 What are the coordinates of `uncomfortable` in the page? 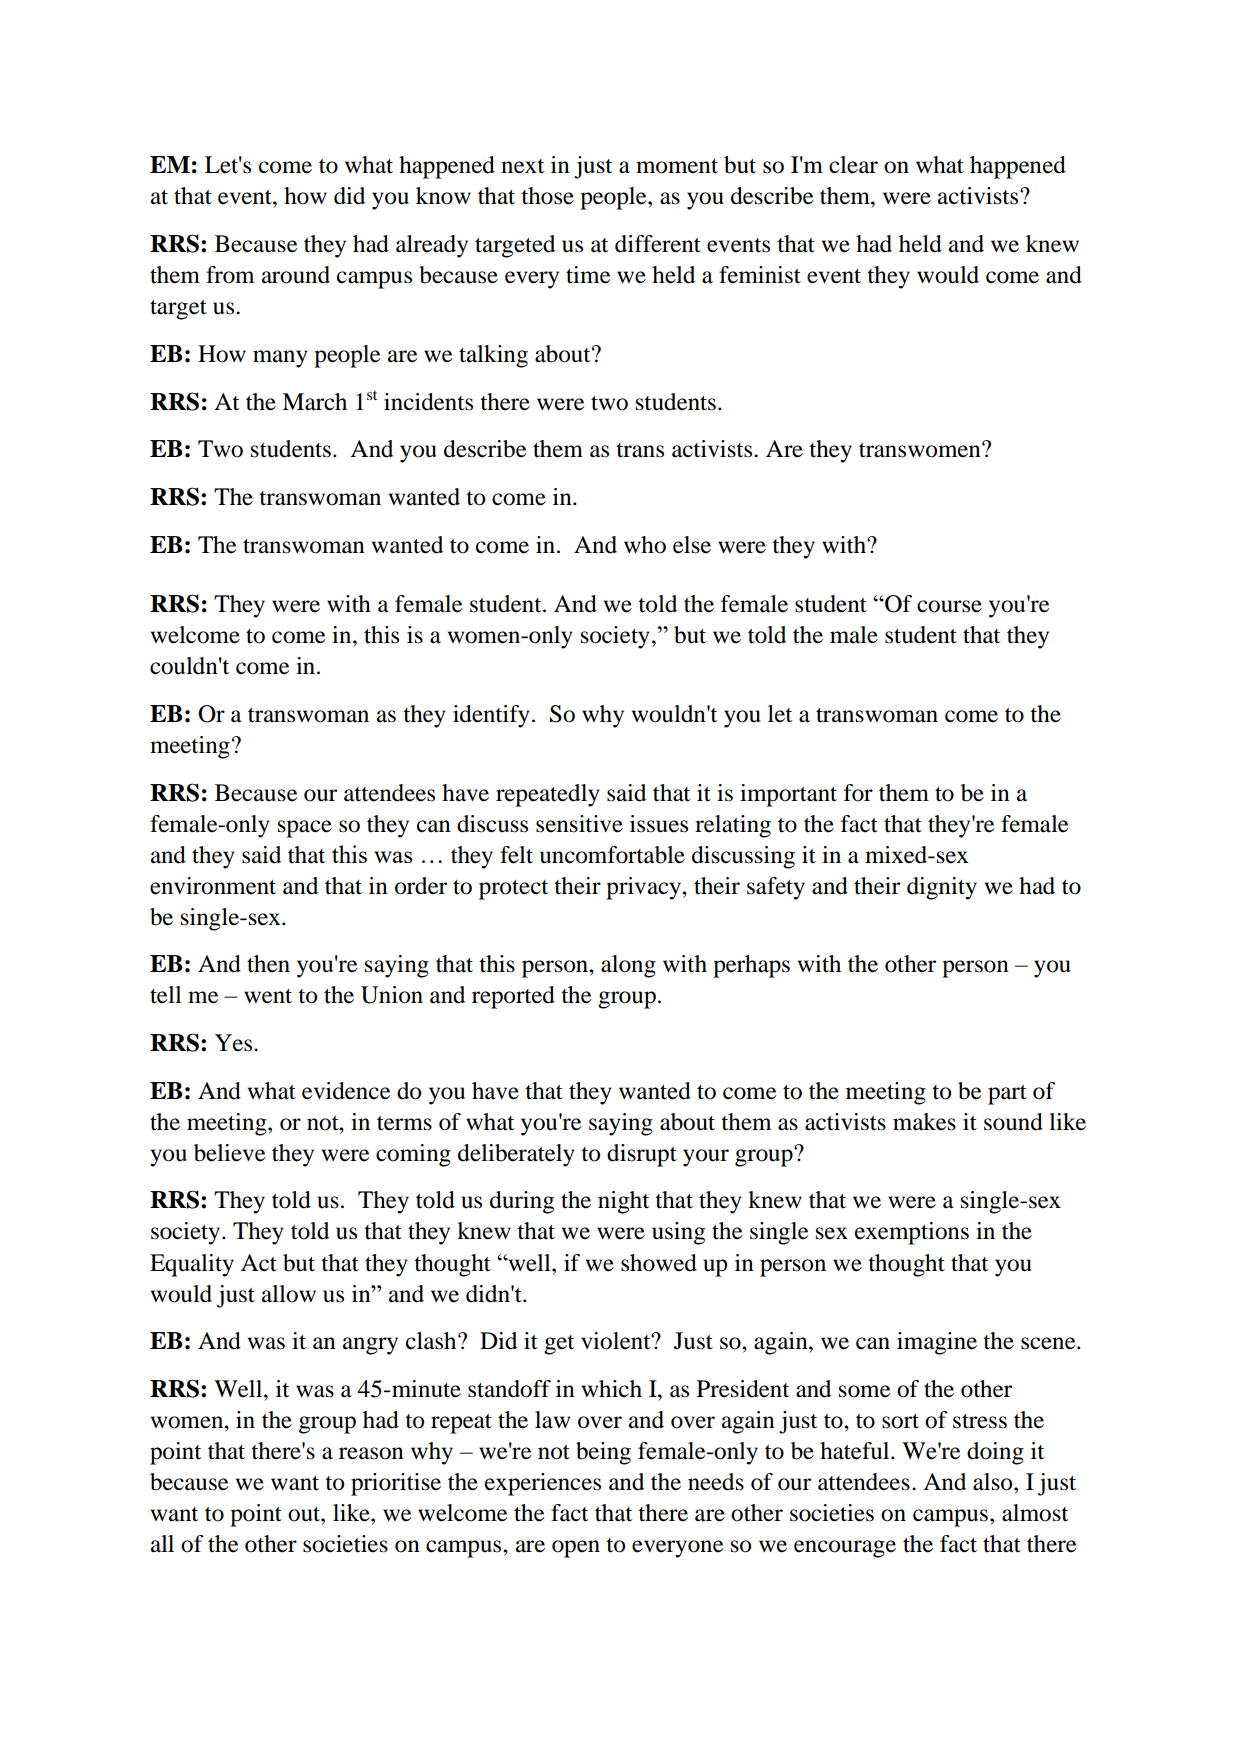 It's located at (612, 855).
